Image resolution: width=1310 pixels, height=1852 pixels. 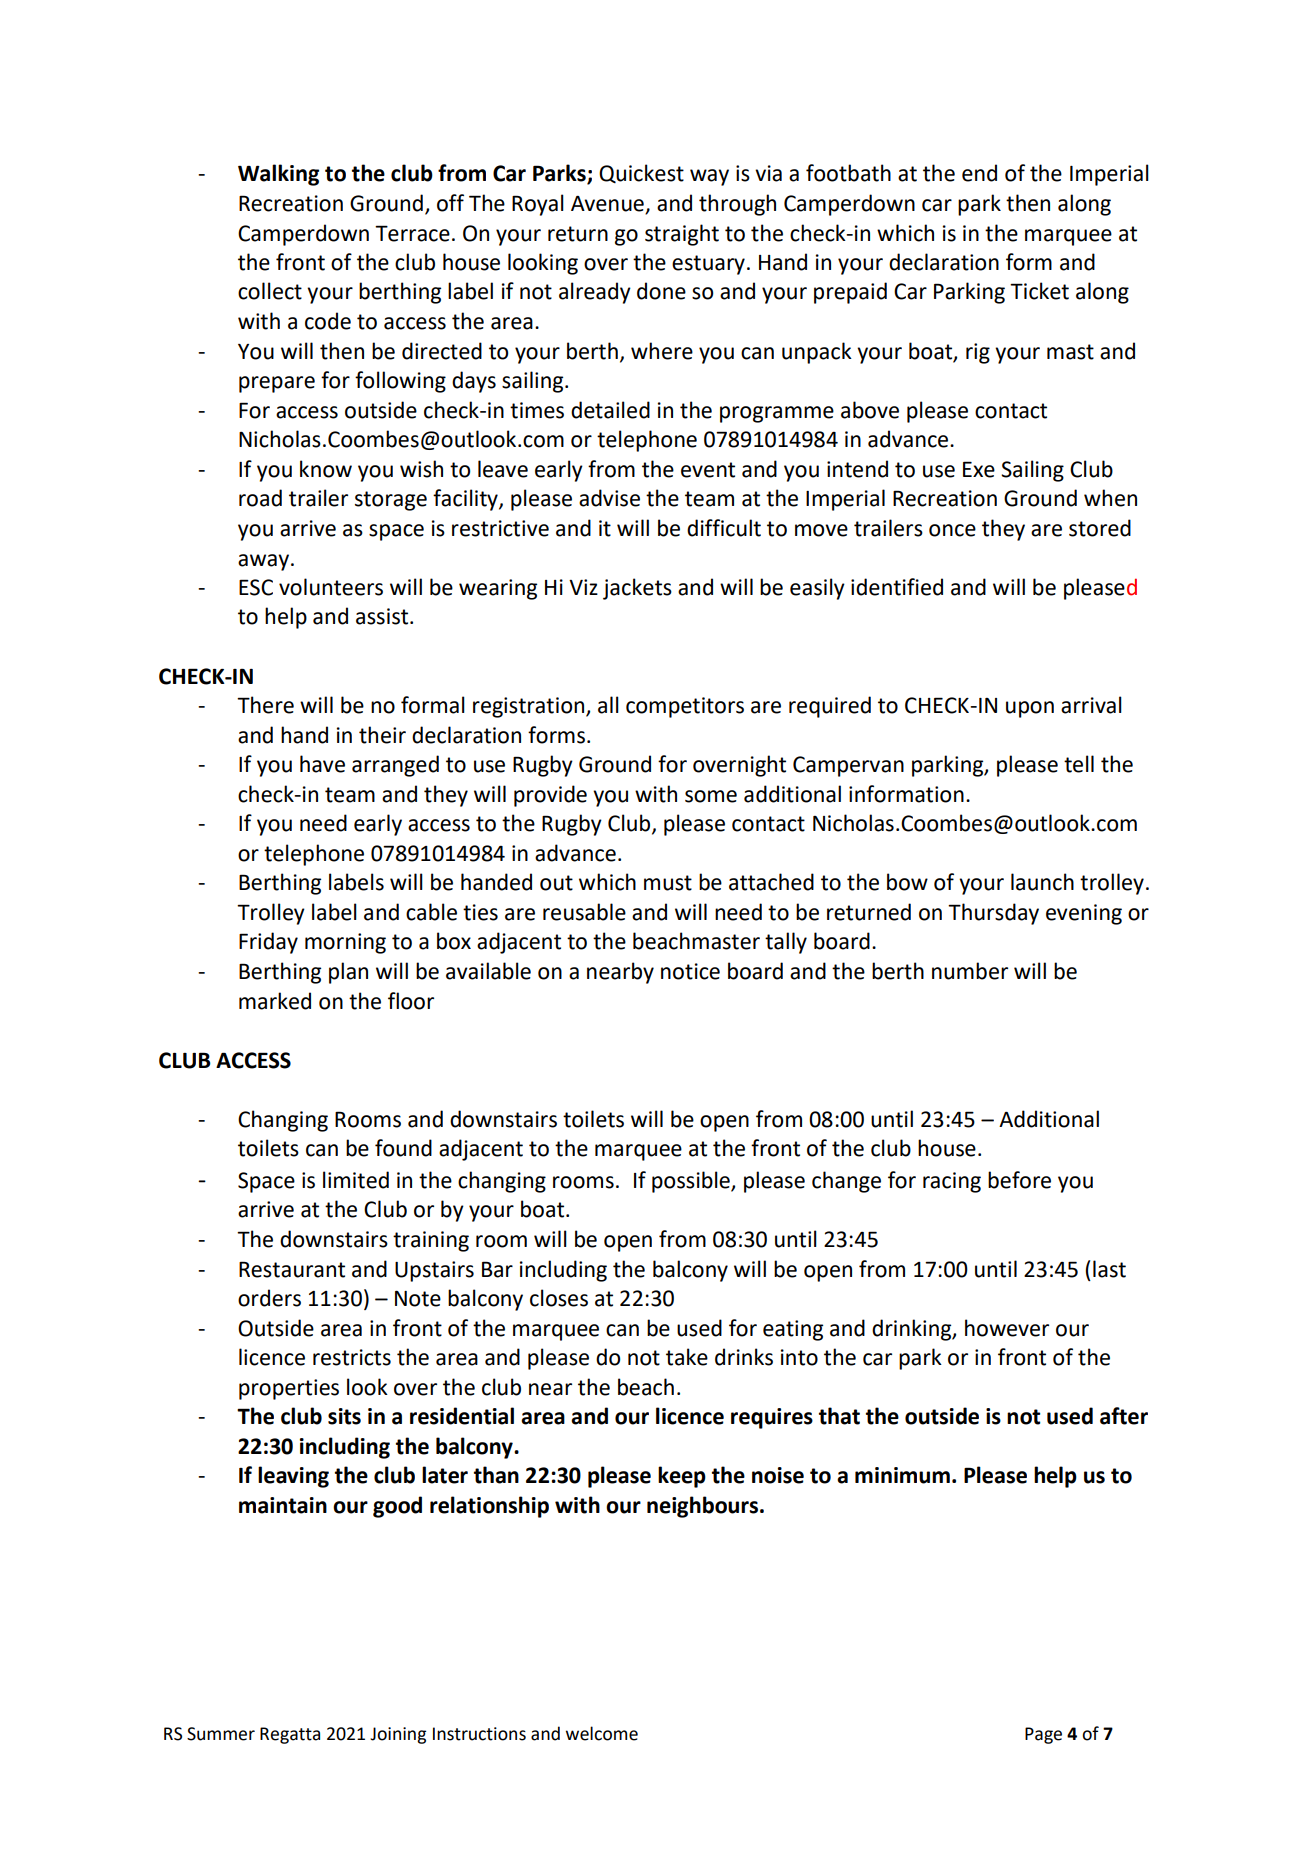 What do you see at coordinates (1043, 1735) in the document?
I see `Page` at bounding box center [1043, 1735].
